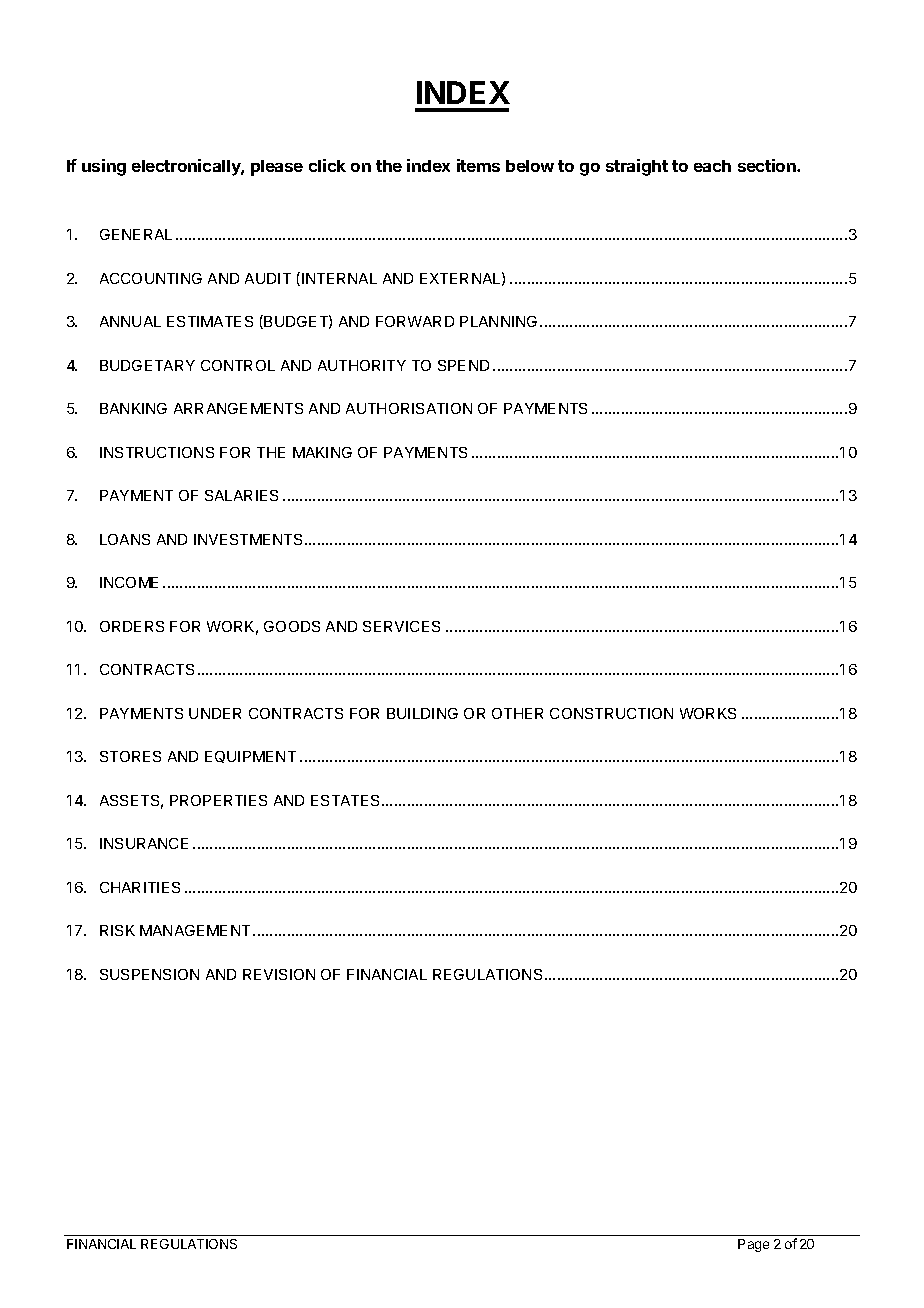 Image resolution: width=924 pixels, height=1308 pixels. Describe the element at coordinates (463, 365) in the screenshot. I see `SPEND` at that location.
